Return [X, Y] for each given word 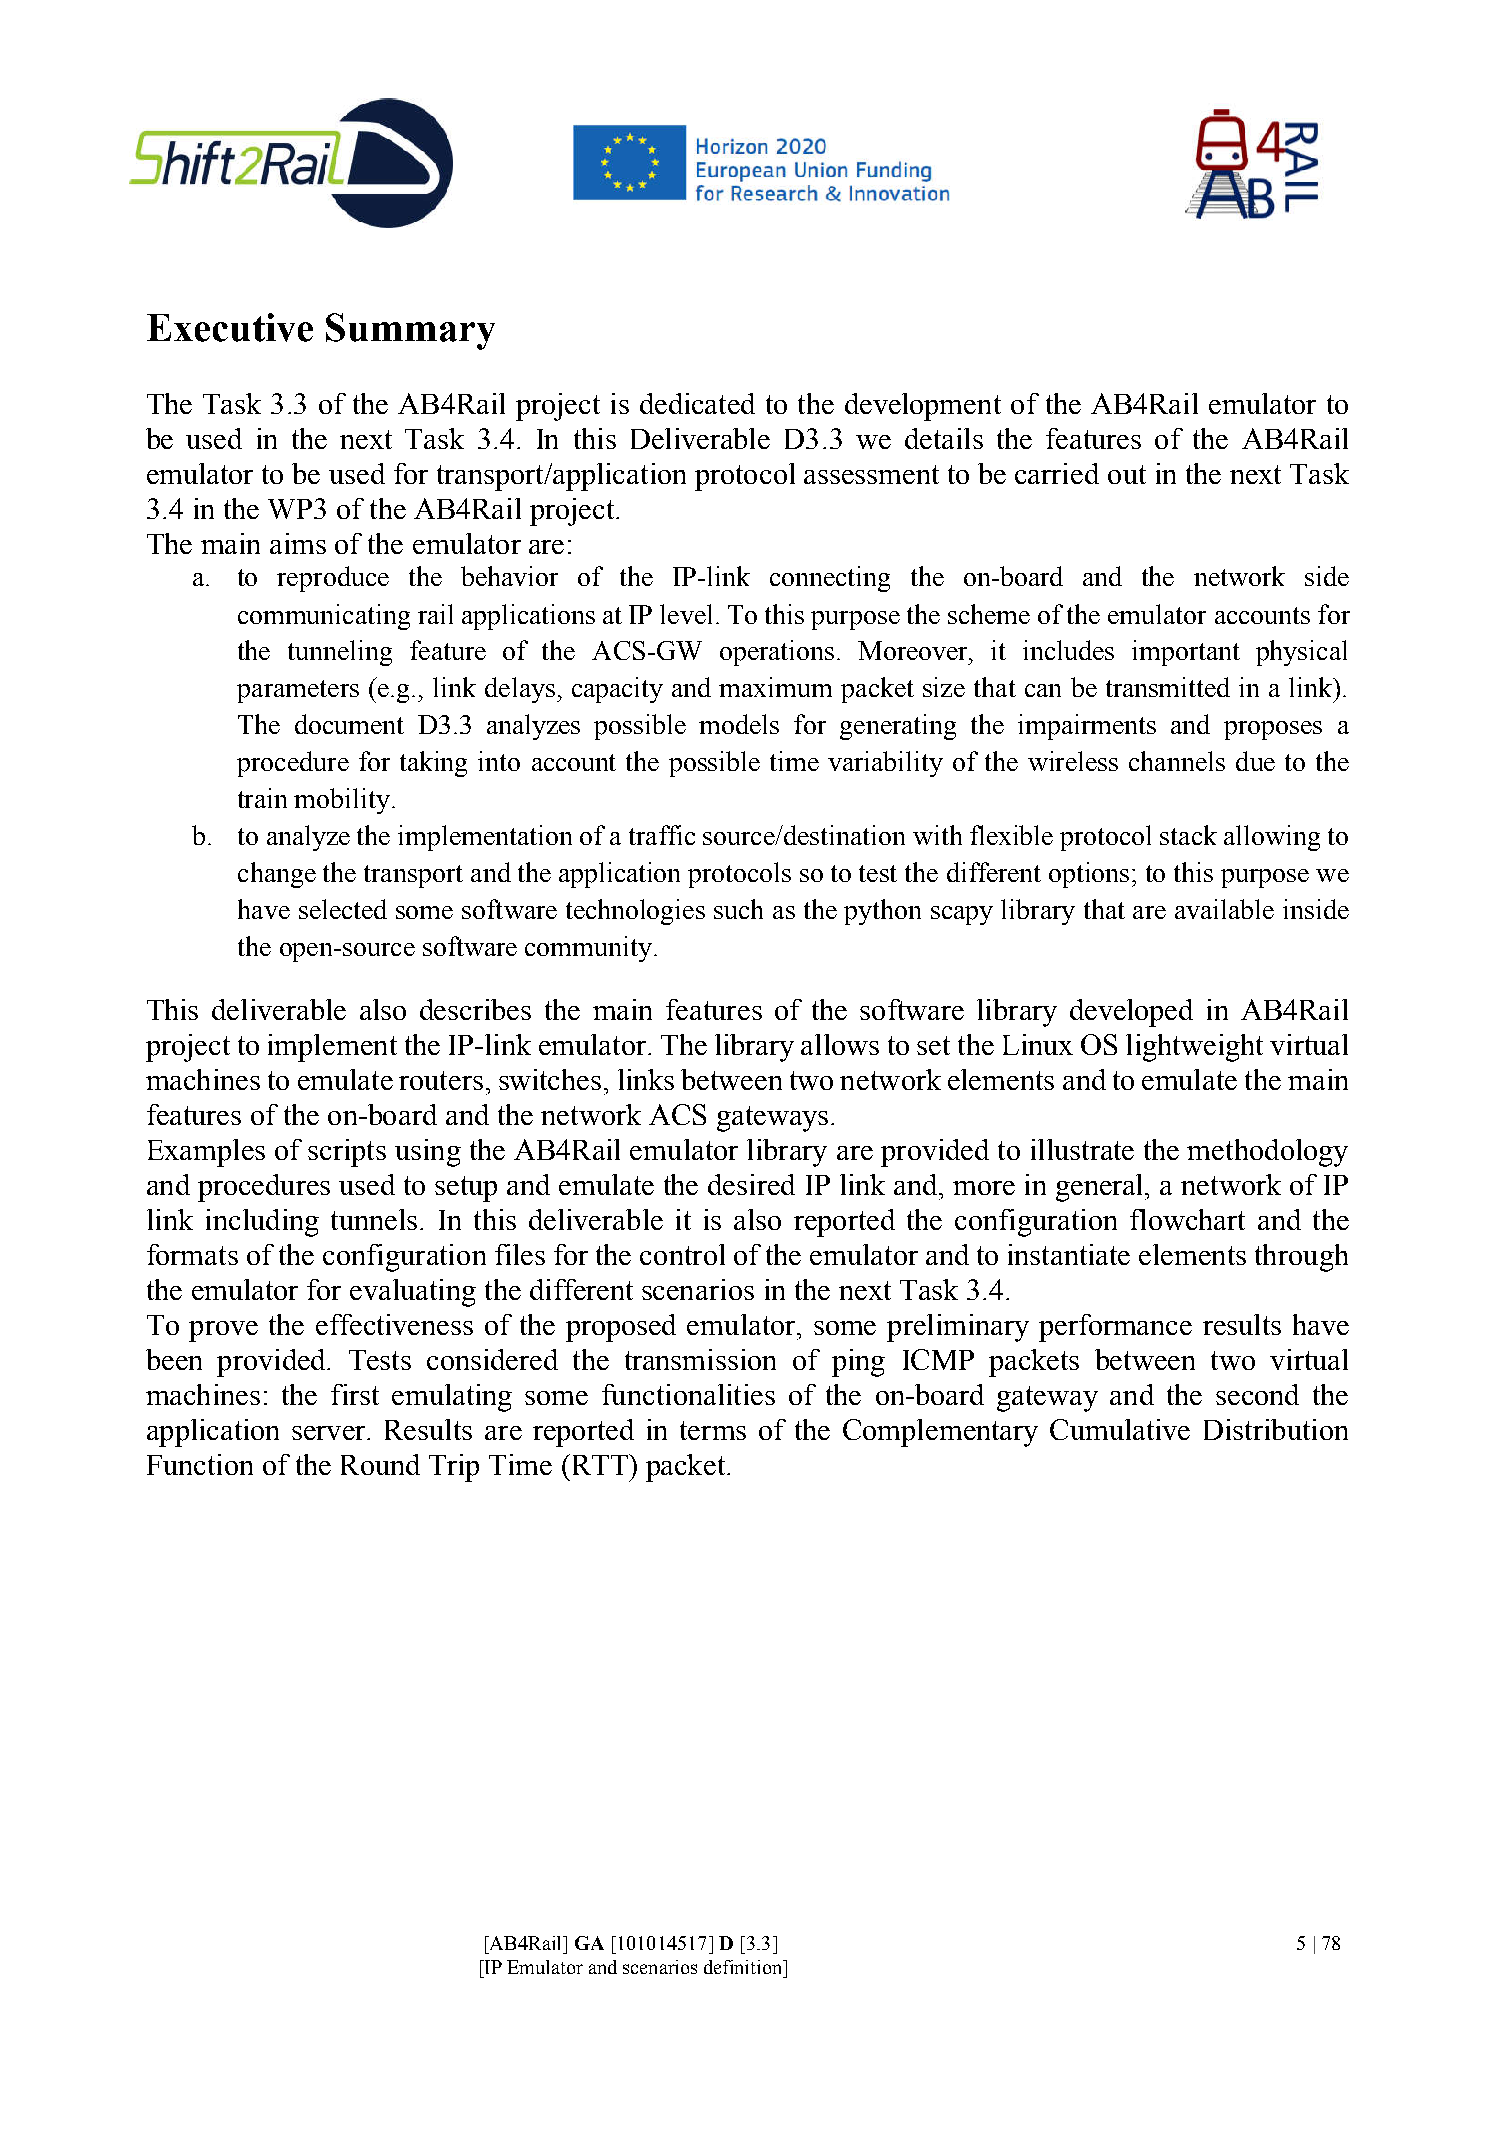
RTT [599, 1464]
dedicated [697, 403]
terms [713, 1430]
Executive [230, 327]
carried [1057, 473]
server [330, 1433]
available [1224, 909]
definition [744, 1967]
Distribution [1276, 1429]
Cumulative [1120, 1429]
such [738, 909]
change [277, 875]
